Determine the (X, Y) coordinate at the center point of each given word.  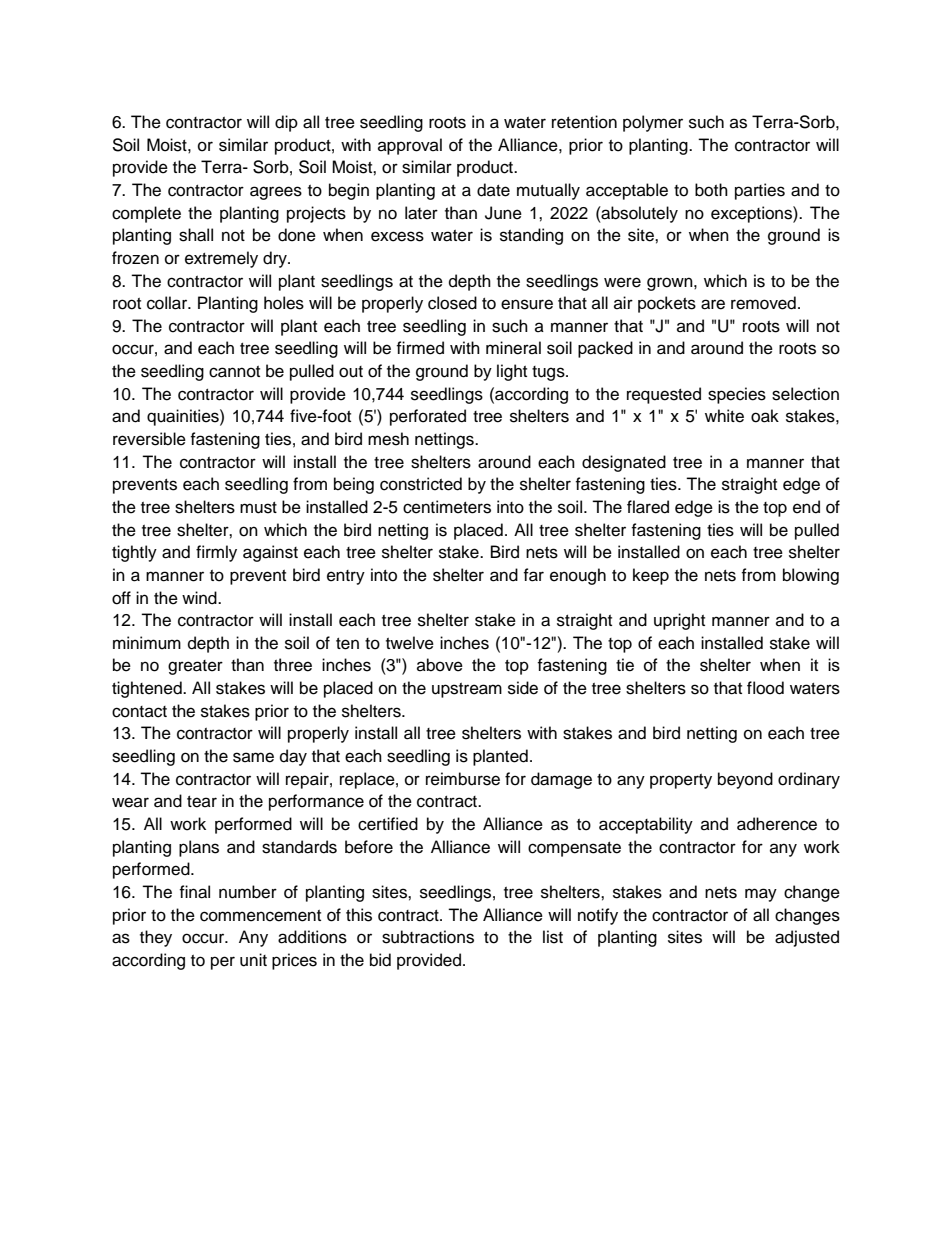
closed (452, 303)
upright (679, 621)
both (711, 190)
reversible (149, 439)
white (724, 416)
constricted (421, 484)
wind (200, 598)
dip (286, 123)
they (156, 938)
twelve (410, 643)
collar (168, 303)
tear (202, 802)
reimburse (463, 779)
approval (410, 146)
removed (763, 303)
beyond (745, 780)
